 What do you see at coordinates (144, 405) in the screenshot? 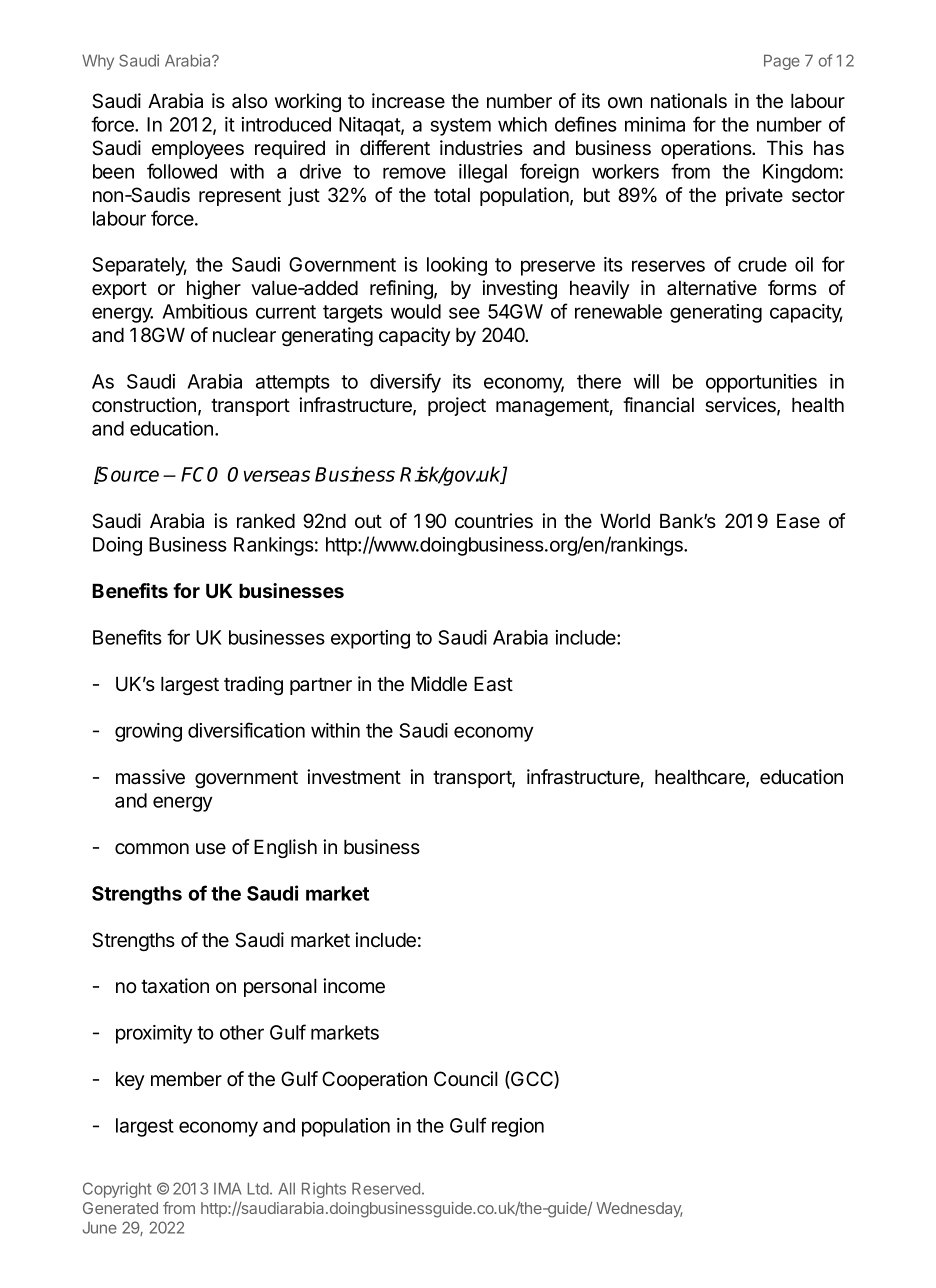
I see `construction` at bounding box center [144, 405].
